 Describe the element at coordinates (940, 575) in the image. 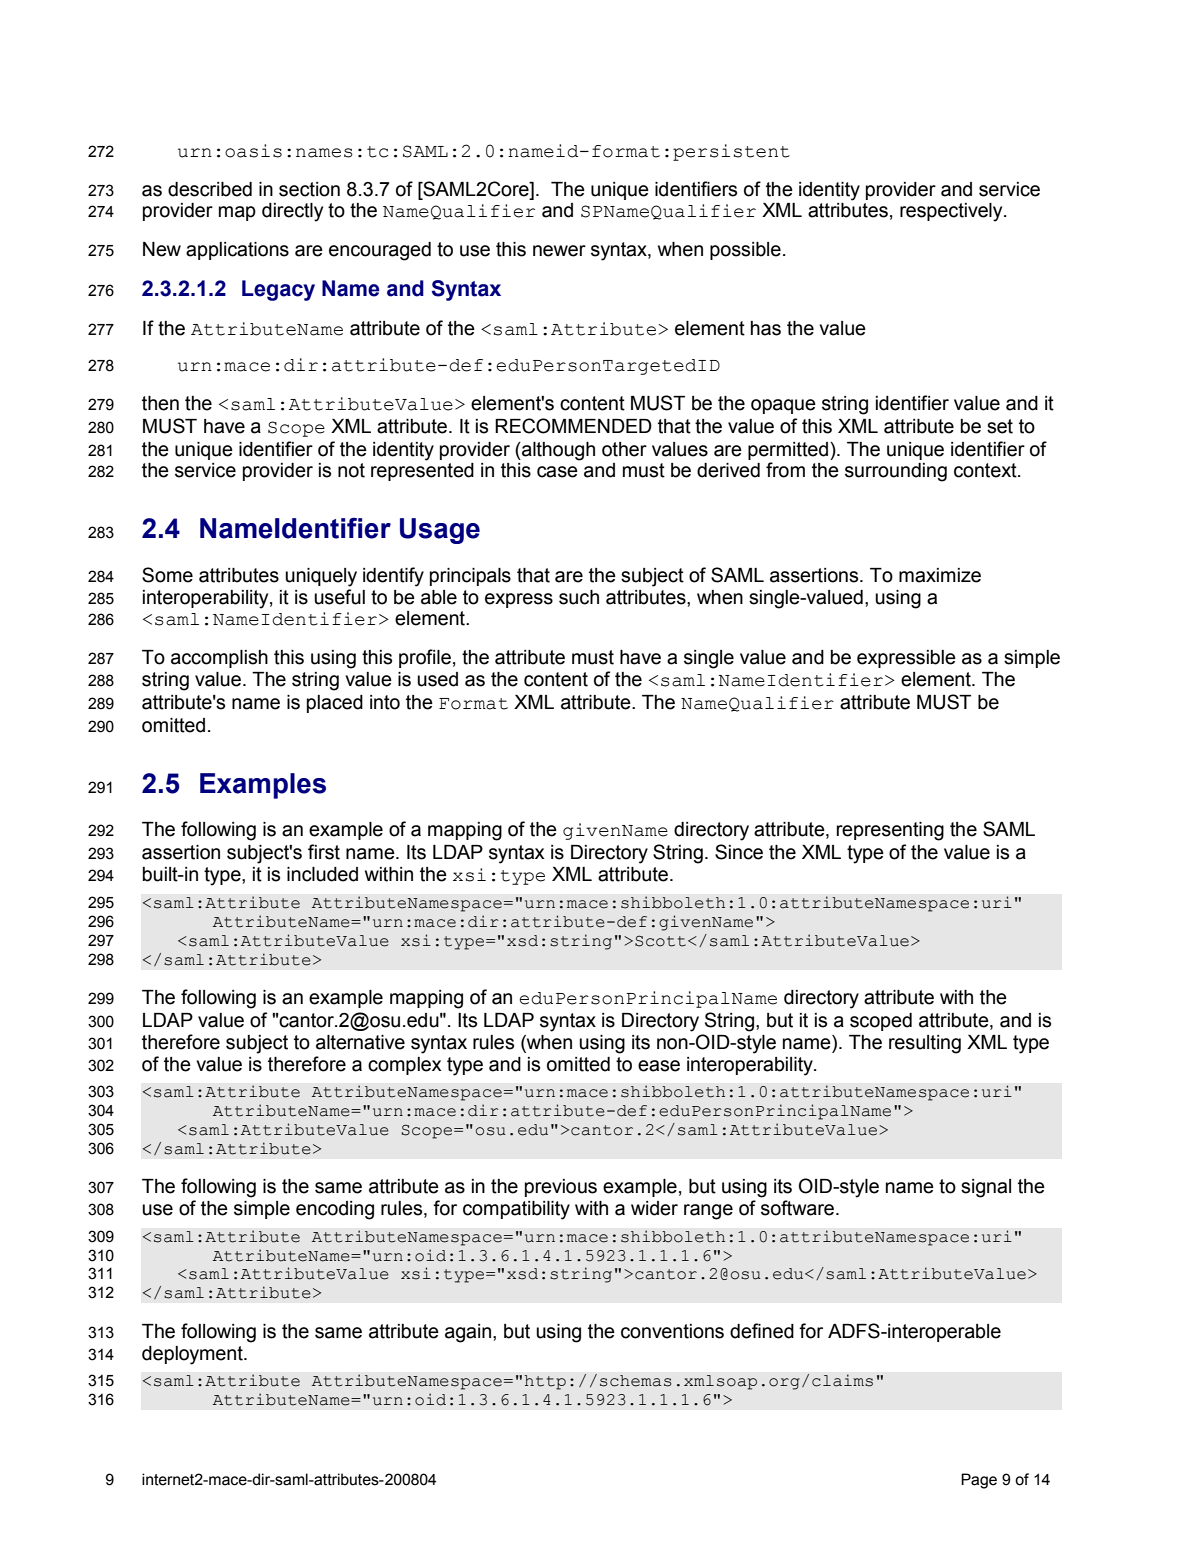

I see `maximize` at that location.
